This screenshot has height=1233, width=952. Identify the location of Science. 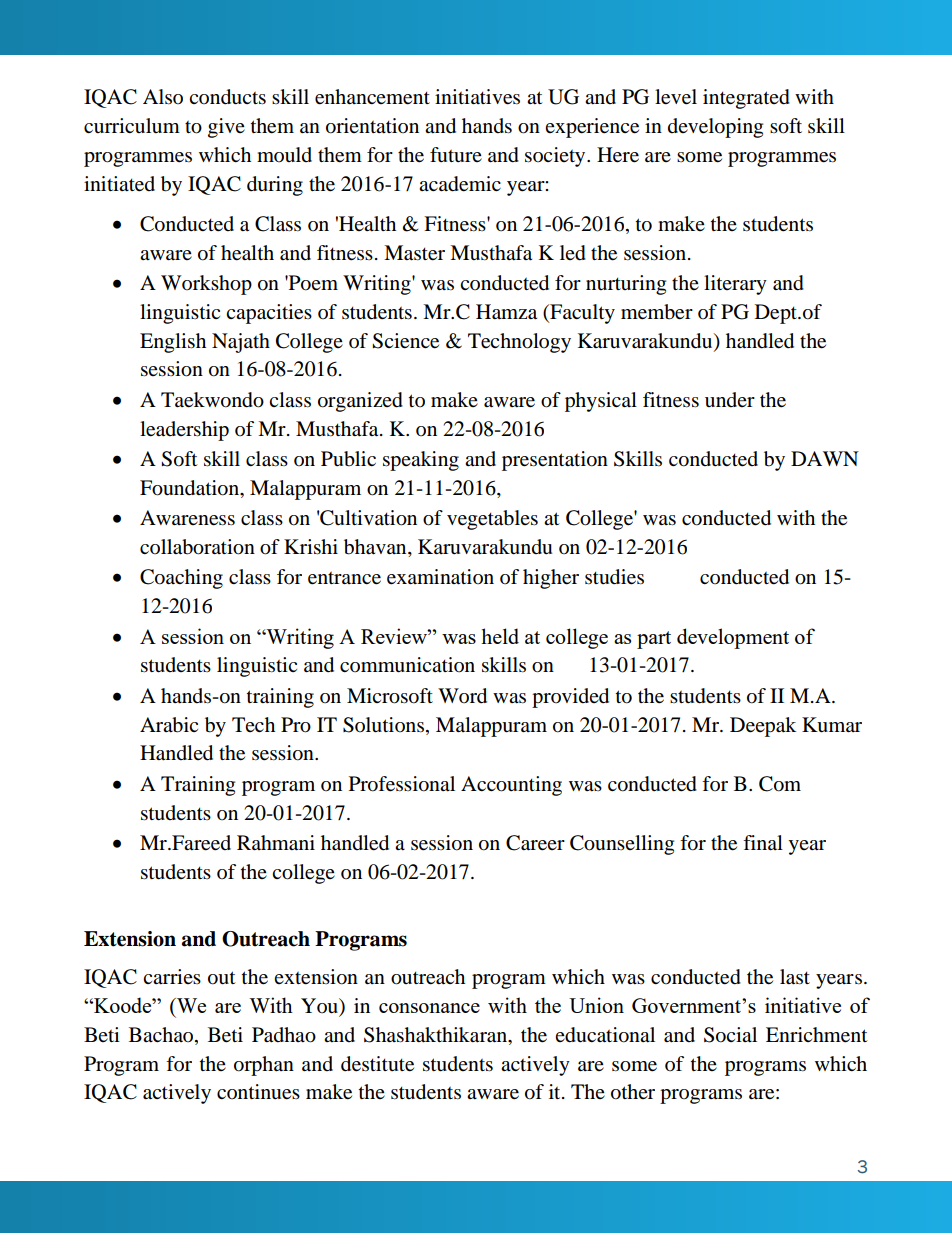
(405, 341).
